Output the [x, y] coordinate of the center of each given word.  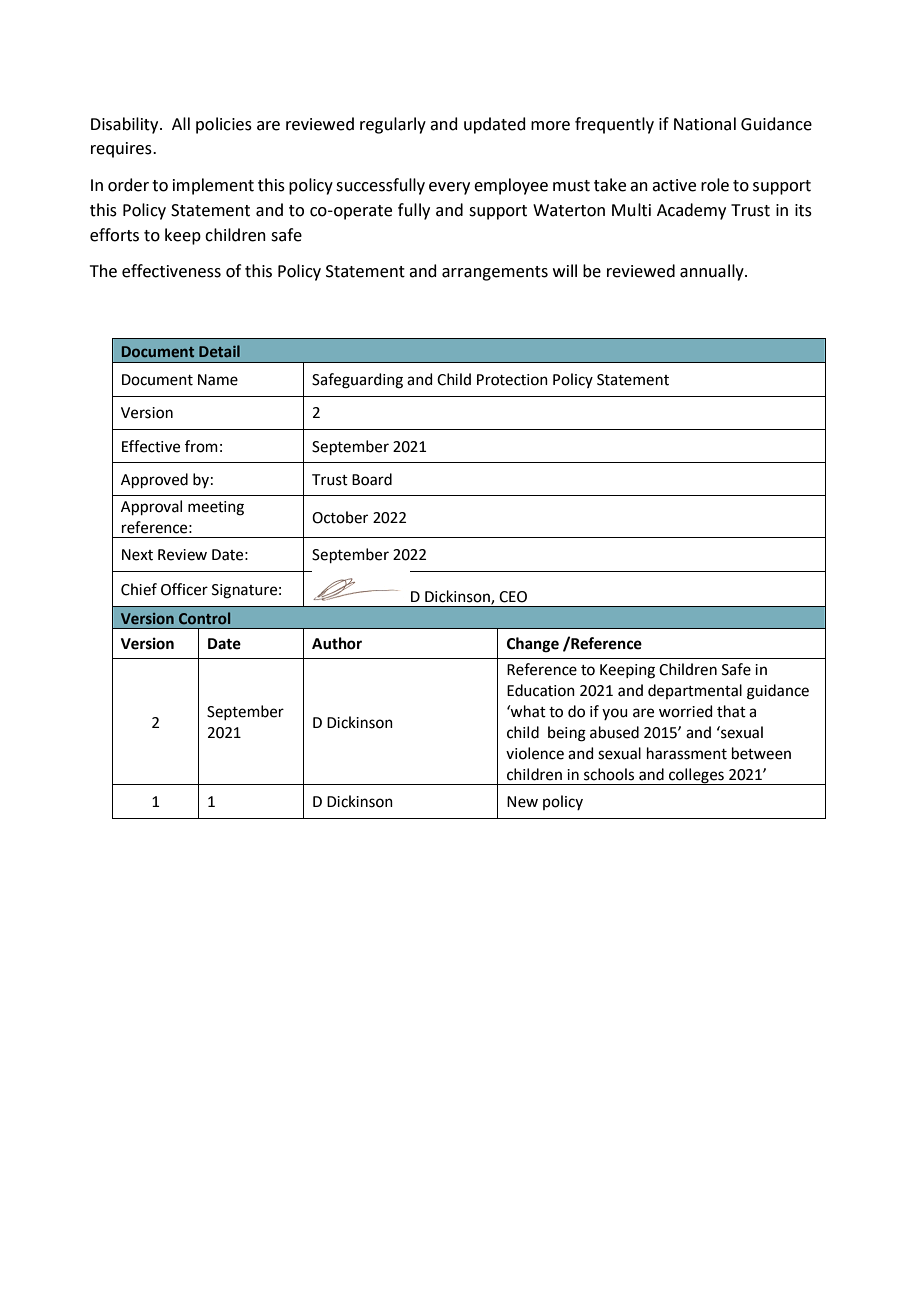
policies [224, 125]
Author [337, 643]
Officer [184, 589]
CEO [513, 597]
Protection [512, 380]
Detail [219, 351]
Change [533, 645]
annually [713, 272]
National [705, 124]
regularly [393, 125]
